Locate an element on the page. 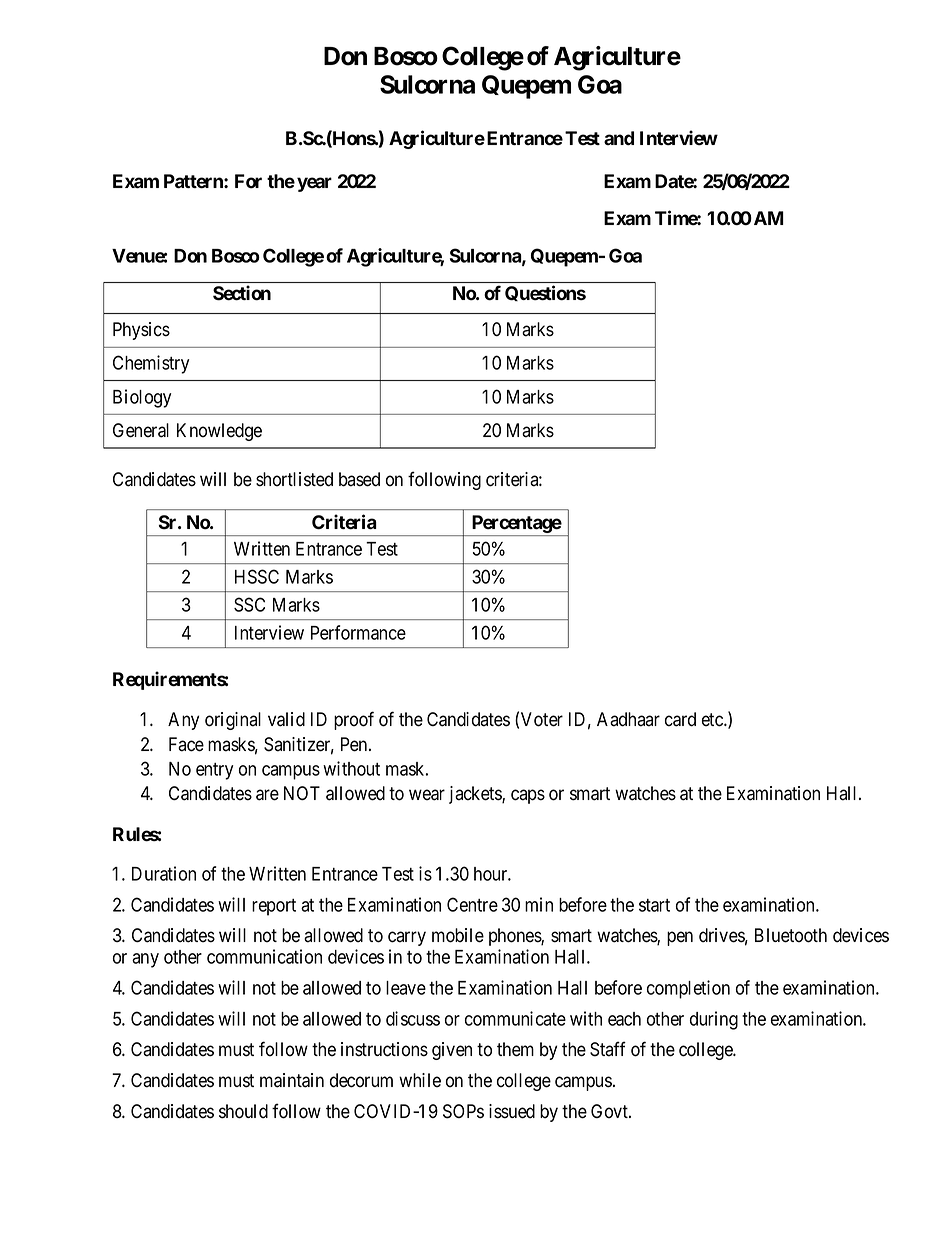 Image resolution: width=952 pixels, height=1233 pixels. based is located at coordinates (359, 479).
